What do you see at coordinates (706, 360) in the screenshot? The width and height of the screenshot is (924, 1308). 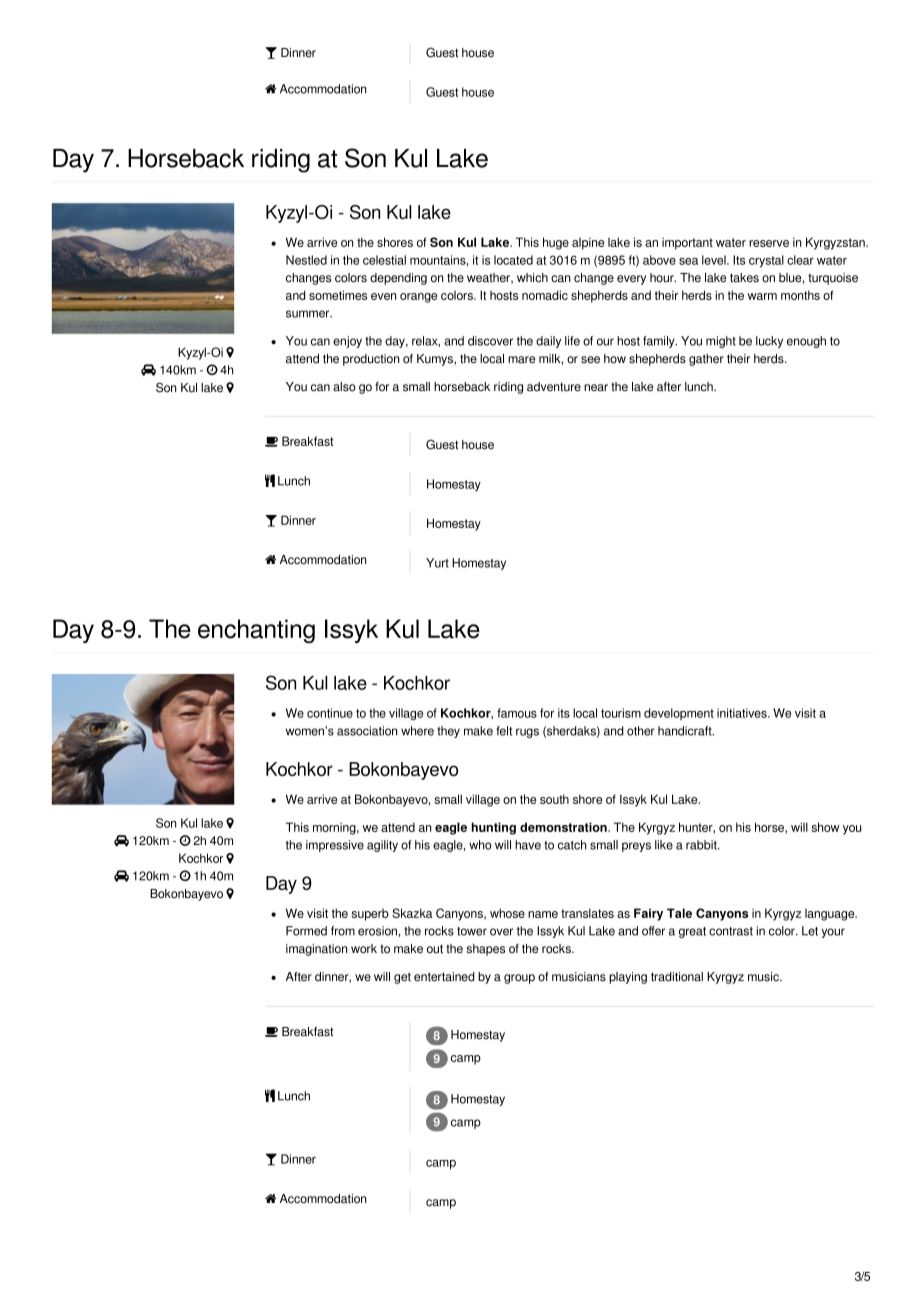 I see `gather` at bounding box center [706, 360].
